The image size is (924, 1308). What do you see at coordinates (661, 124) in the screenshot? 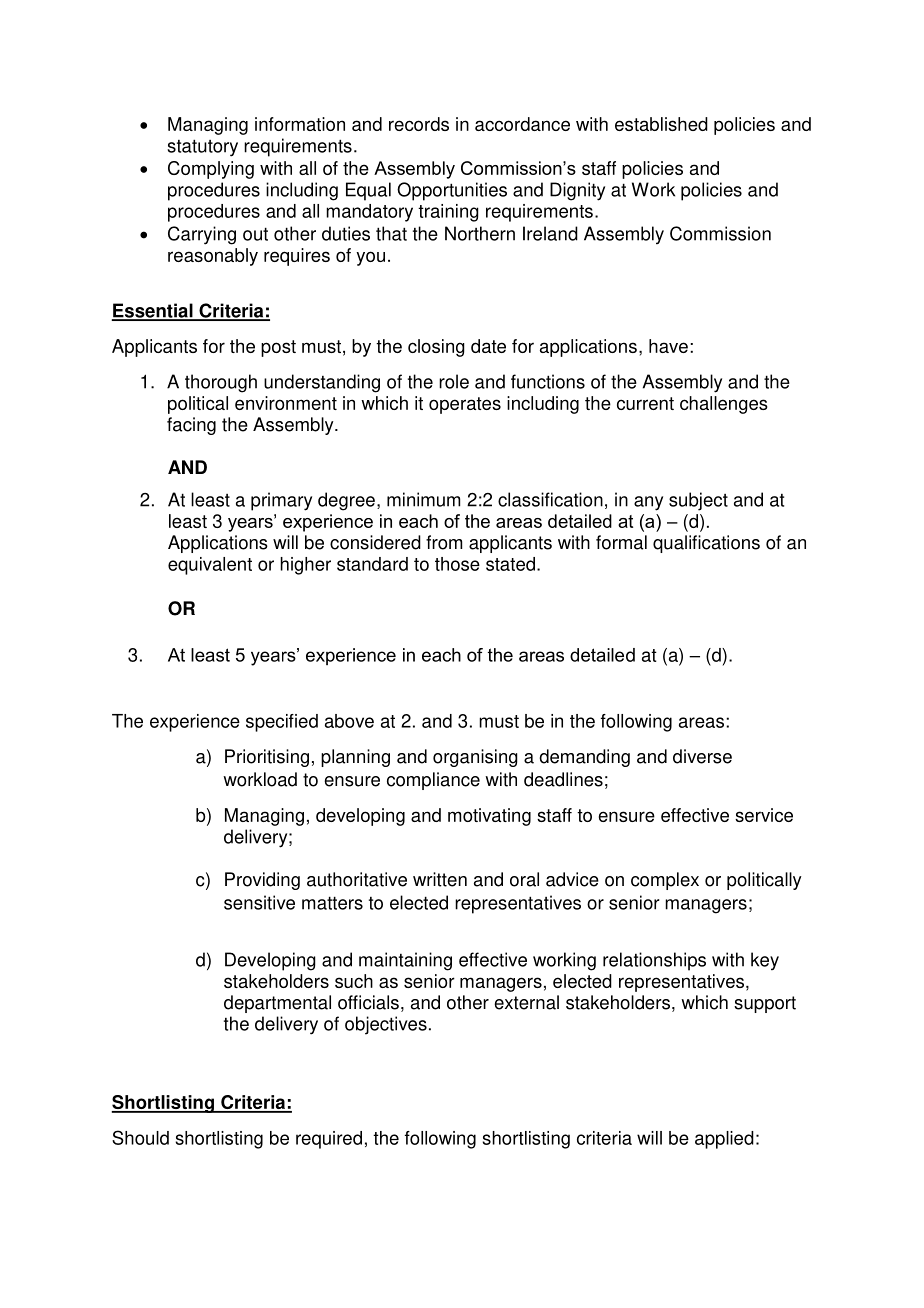
I see `established` at bounding box center [661, 124].
